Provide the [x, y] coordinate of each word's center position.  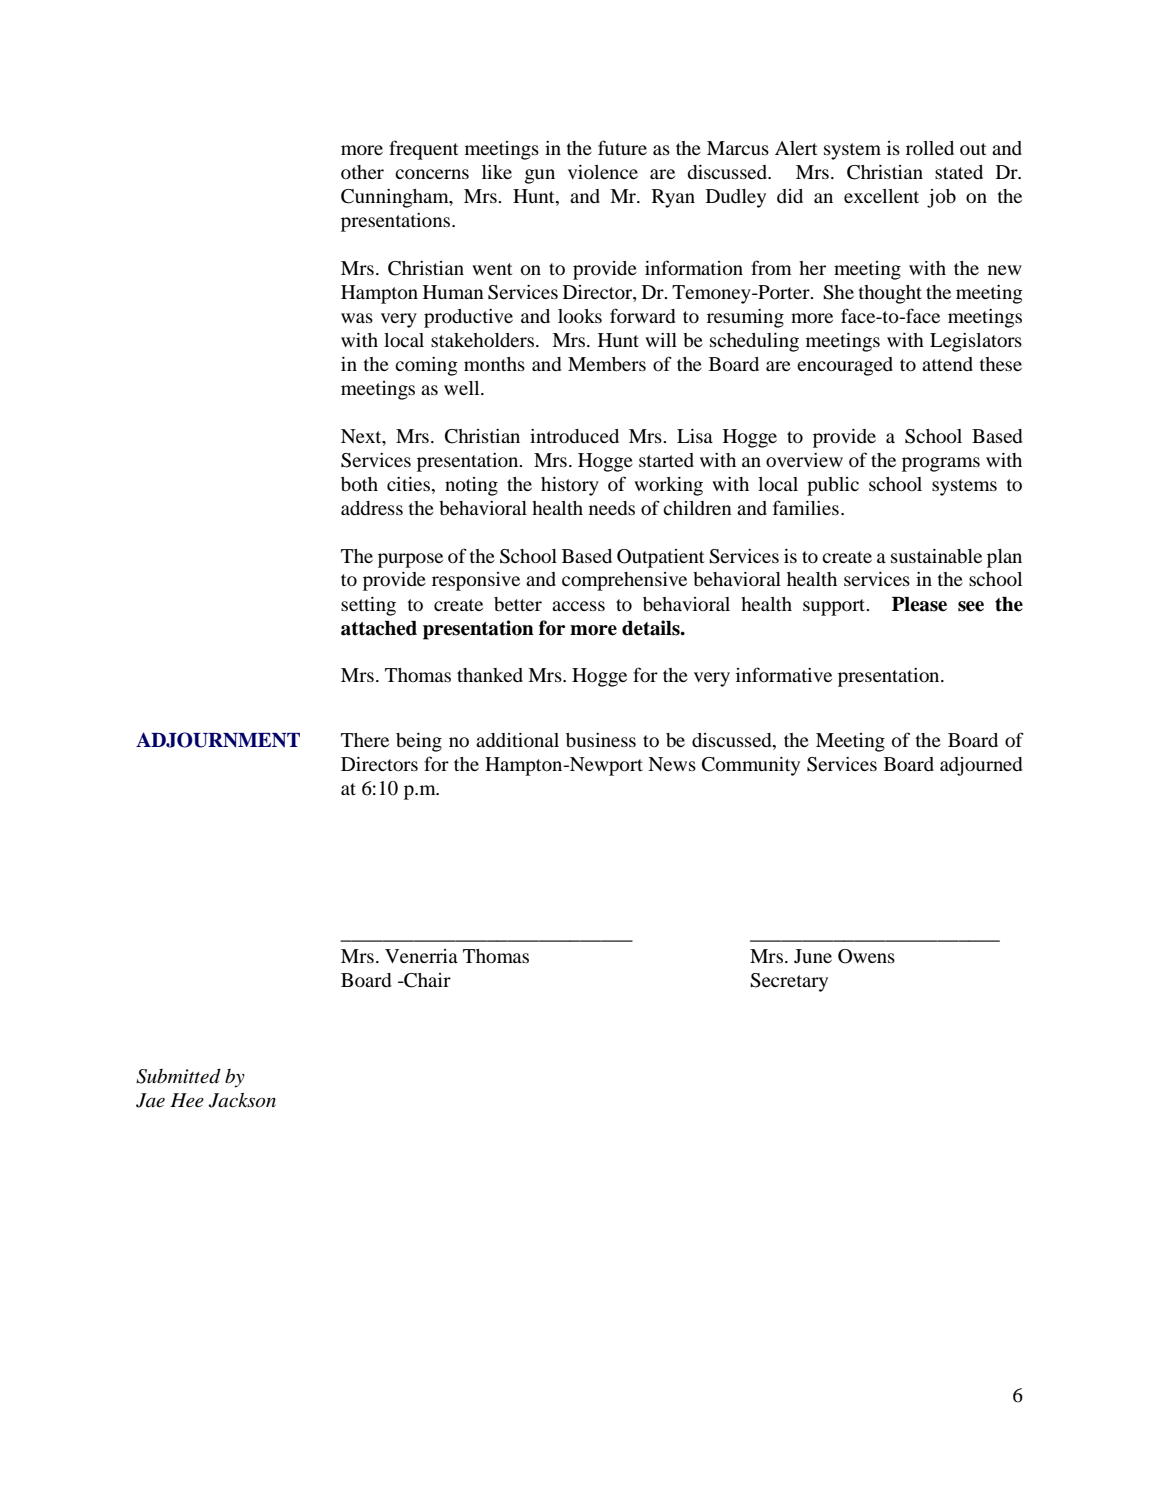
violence [603, 172]
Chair [426, 980]
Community [751, 766]
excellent [881, 196]
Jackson [242, 1100]
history [570, 486]
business [601, 740]
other [362, 172]
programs [941, 464]
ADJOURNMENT [218, 740]
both [359, 484]
